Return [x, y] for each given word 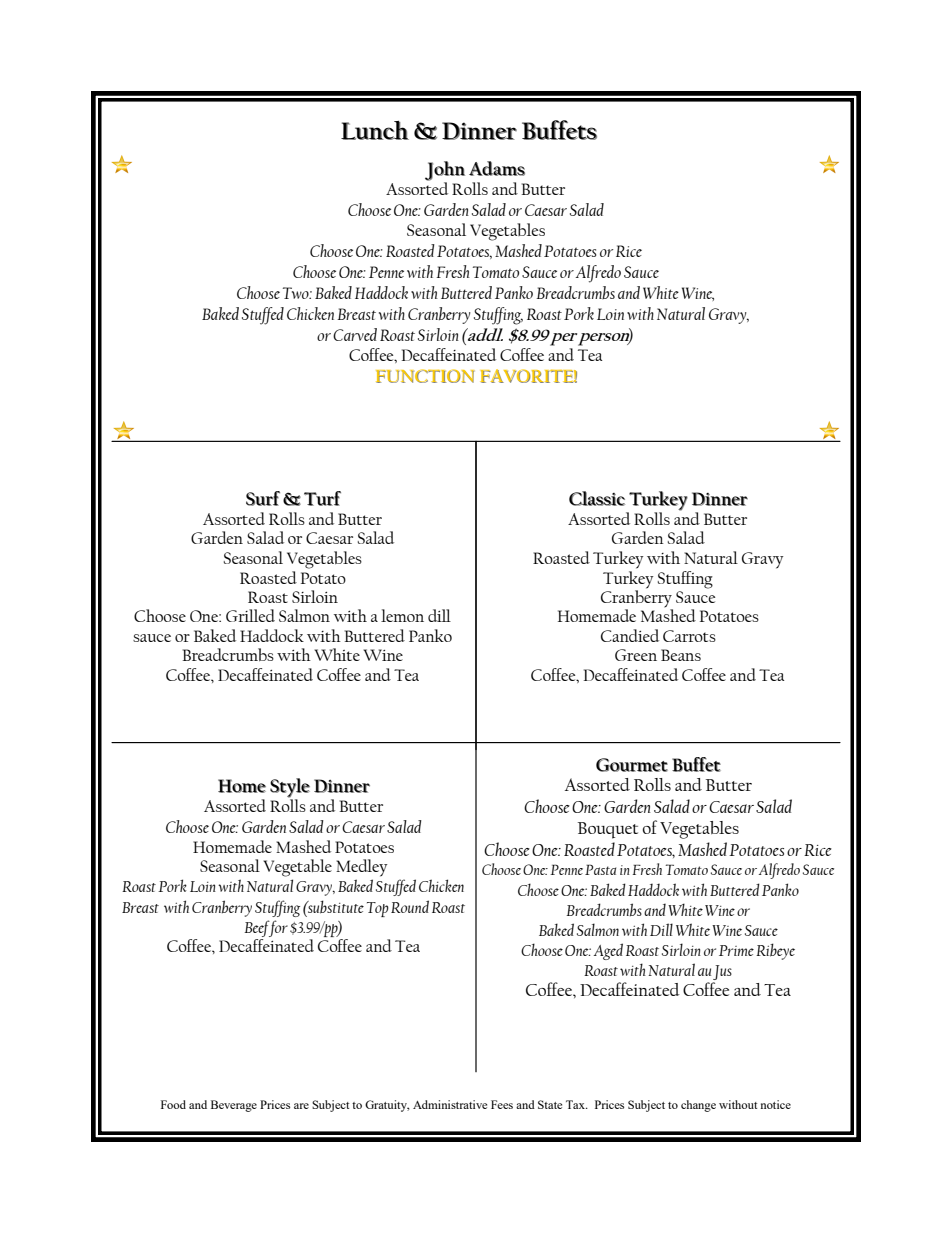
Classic [597, 498]
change [698, 1106]
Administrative [450, 1104]
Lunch [375, 130]
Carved [355, 334]
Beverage [234, 1106]
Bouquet [608, 830]
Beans [681, 655]
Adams [497, 168]
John [445, 172]
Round [410, 906]
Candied [630, 635]
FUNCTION [425, 376]
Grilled [250, 615]
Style [290, 789]
